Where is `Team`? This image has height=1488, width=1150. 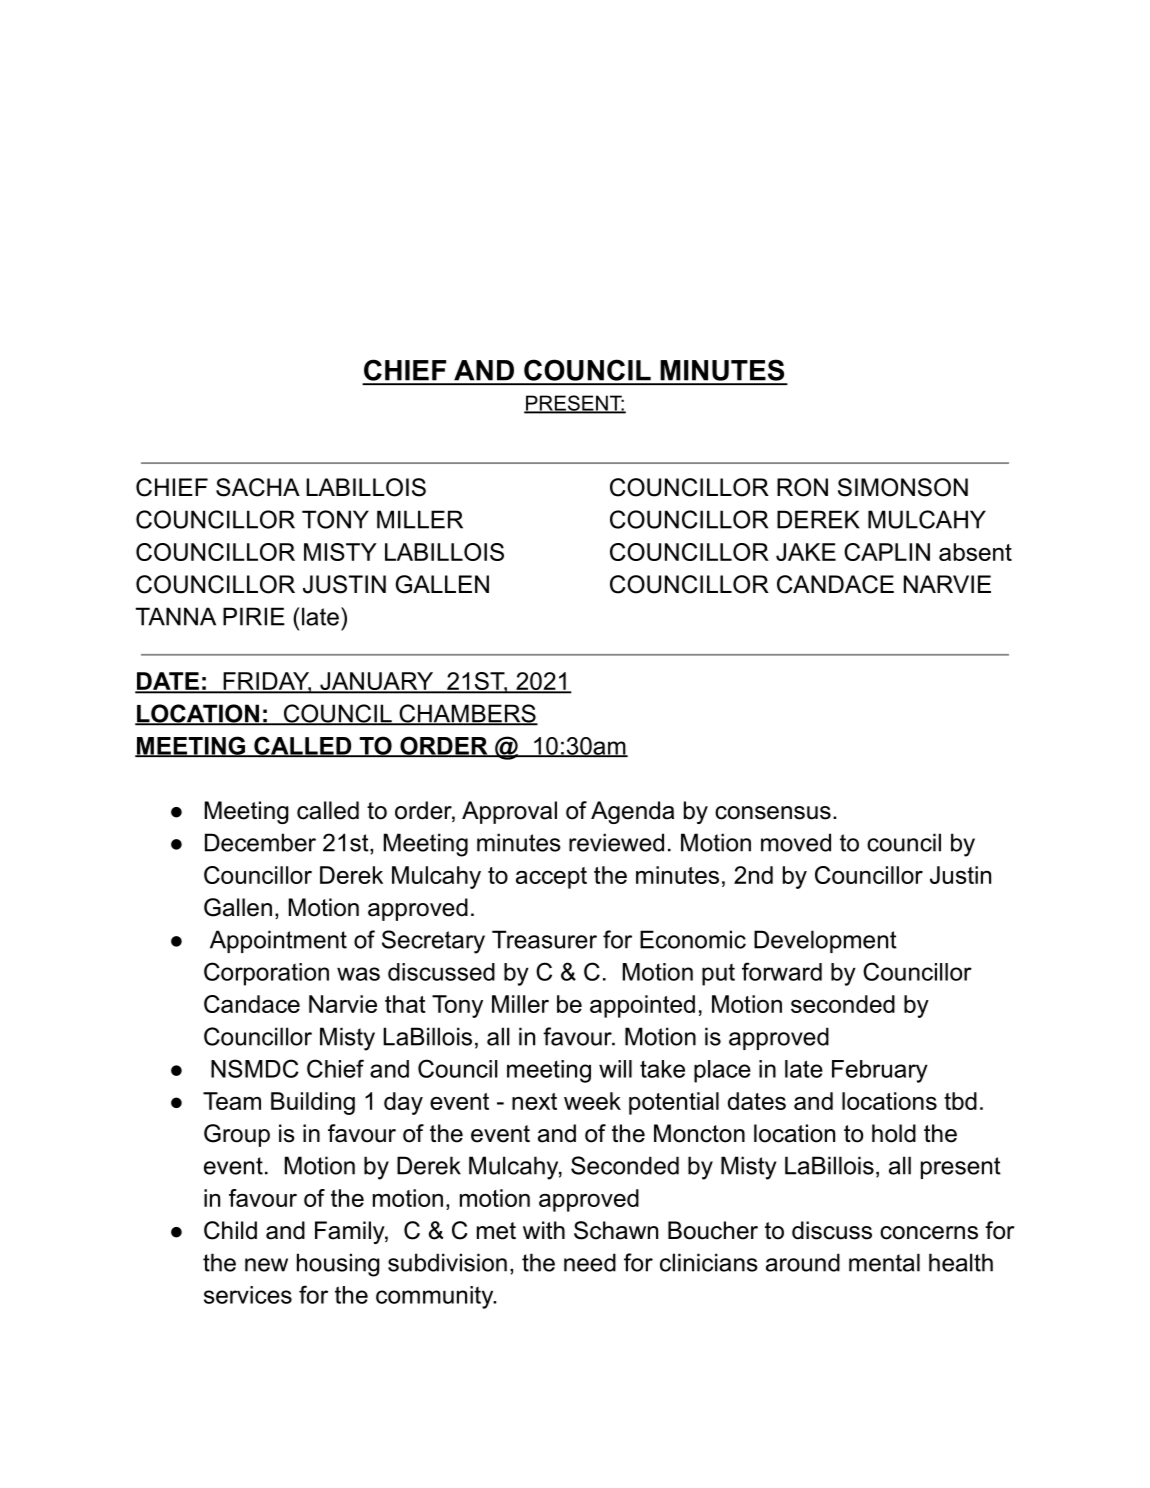 Team is located at coordinates (232, 1101).
